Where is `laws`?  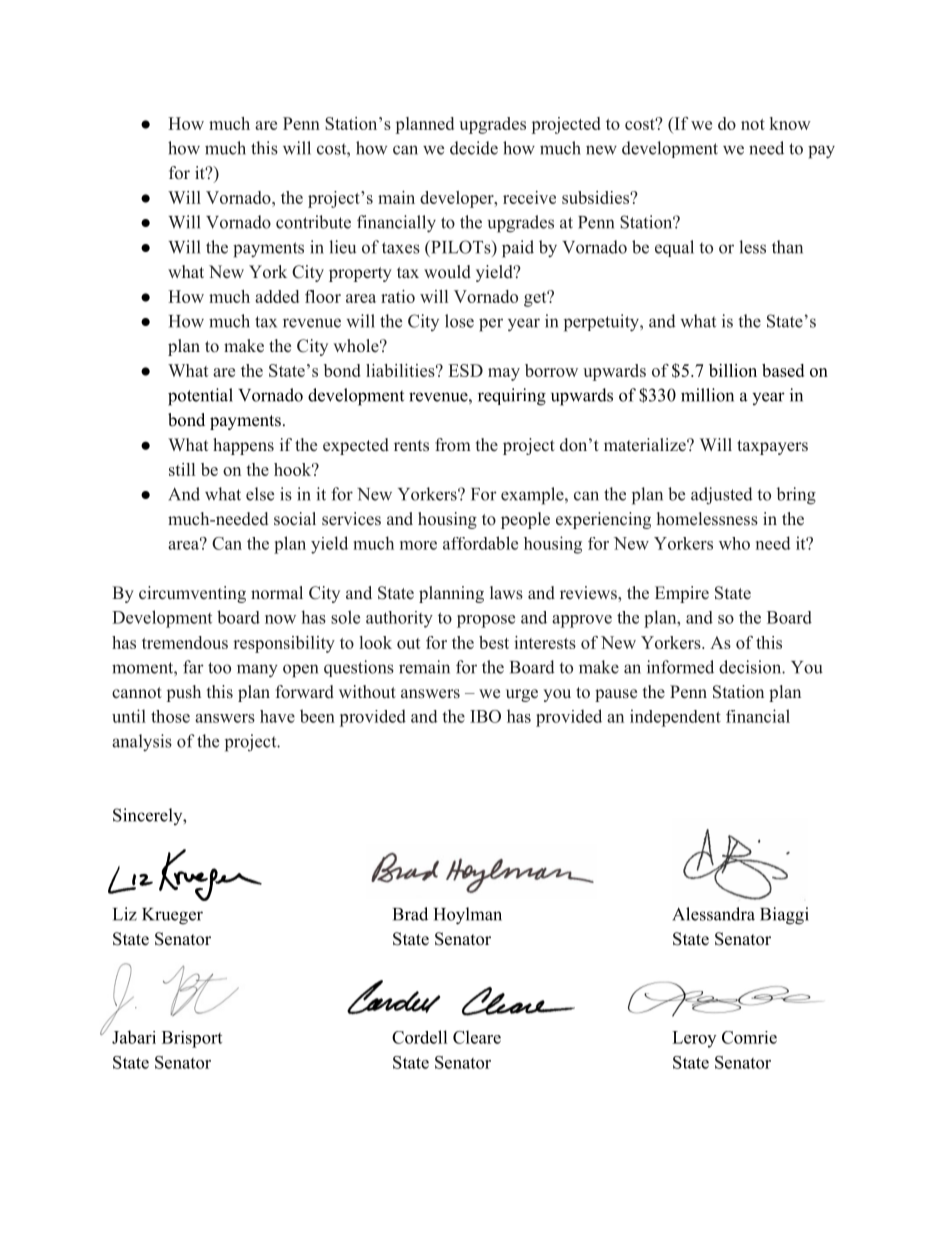
laws is located at coordinates (506, 593).
